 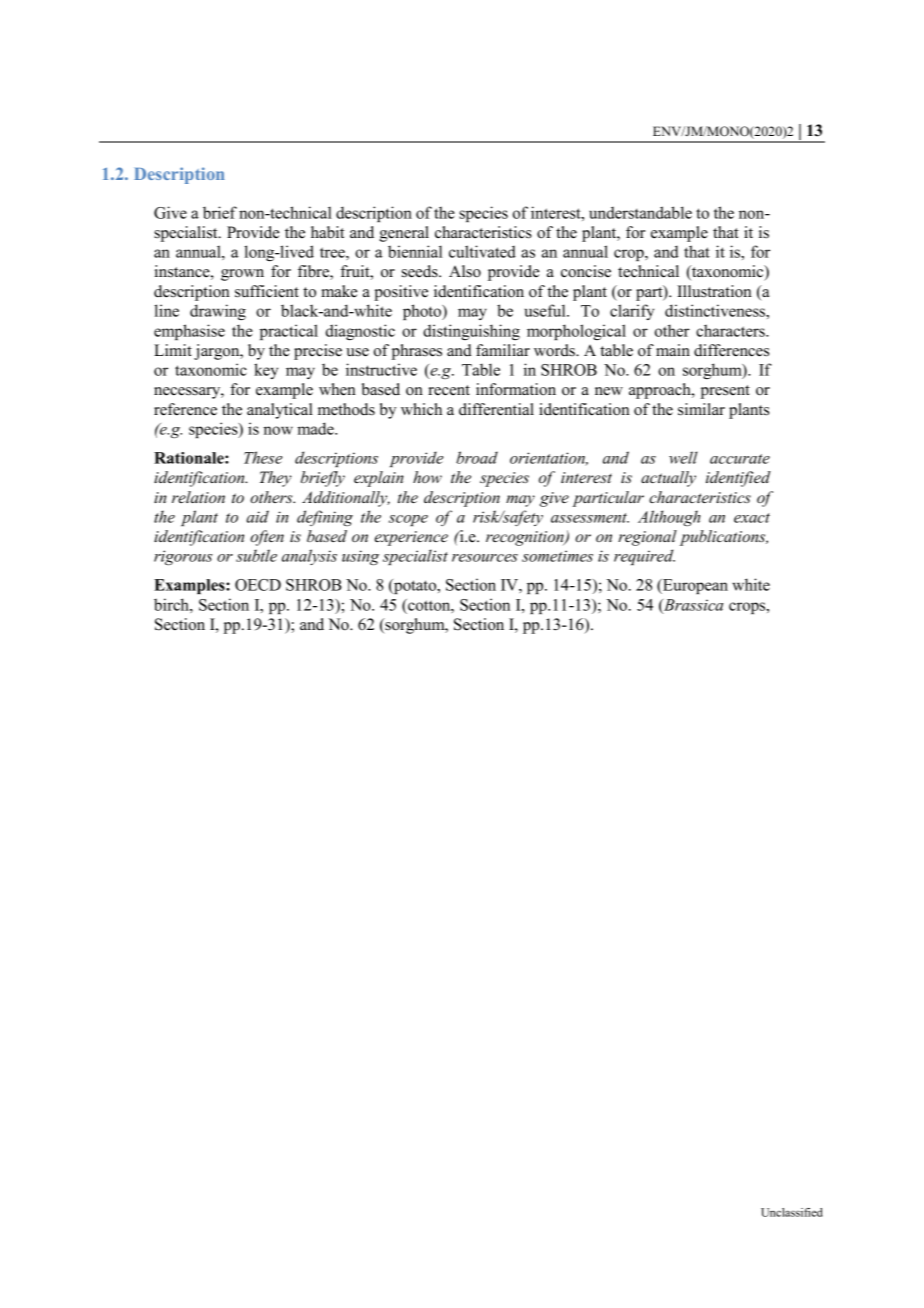 I want to click on required, so click(x=644, y=557).
